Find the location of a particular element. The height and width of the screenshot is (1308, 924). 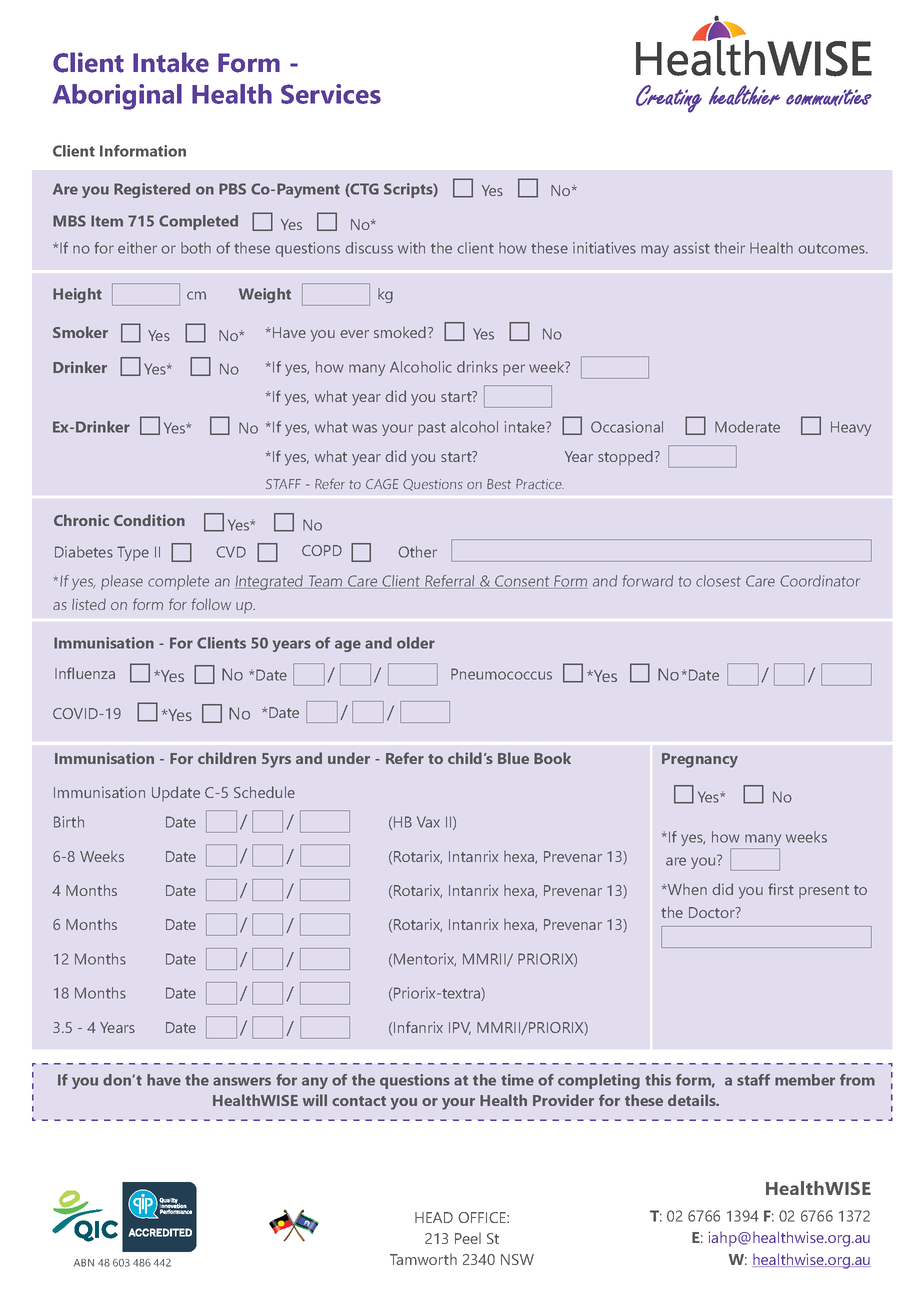

member is located at coordinates (805, 1080).
